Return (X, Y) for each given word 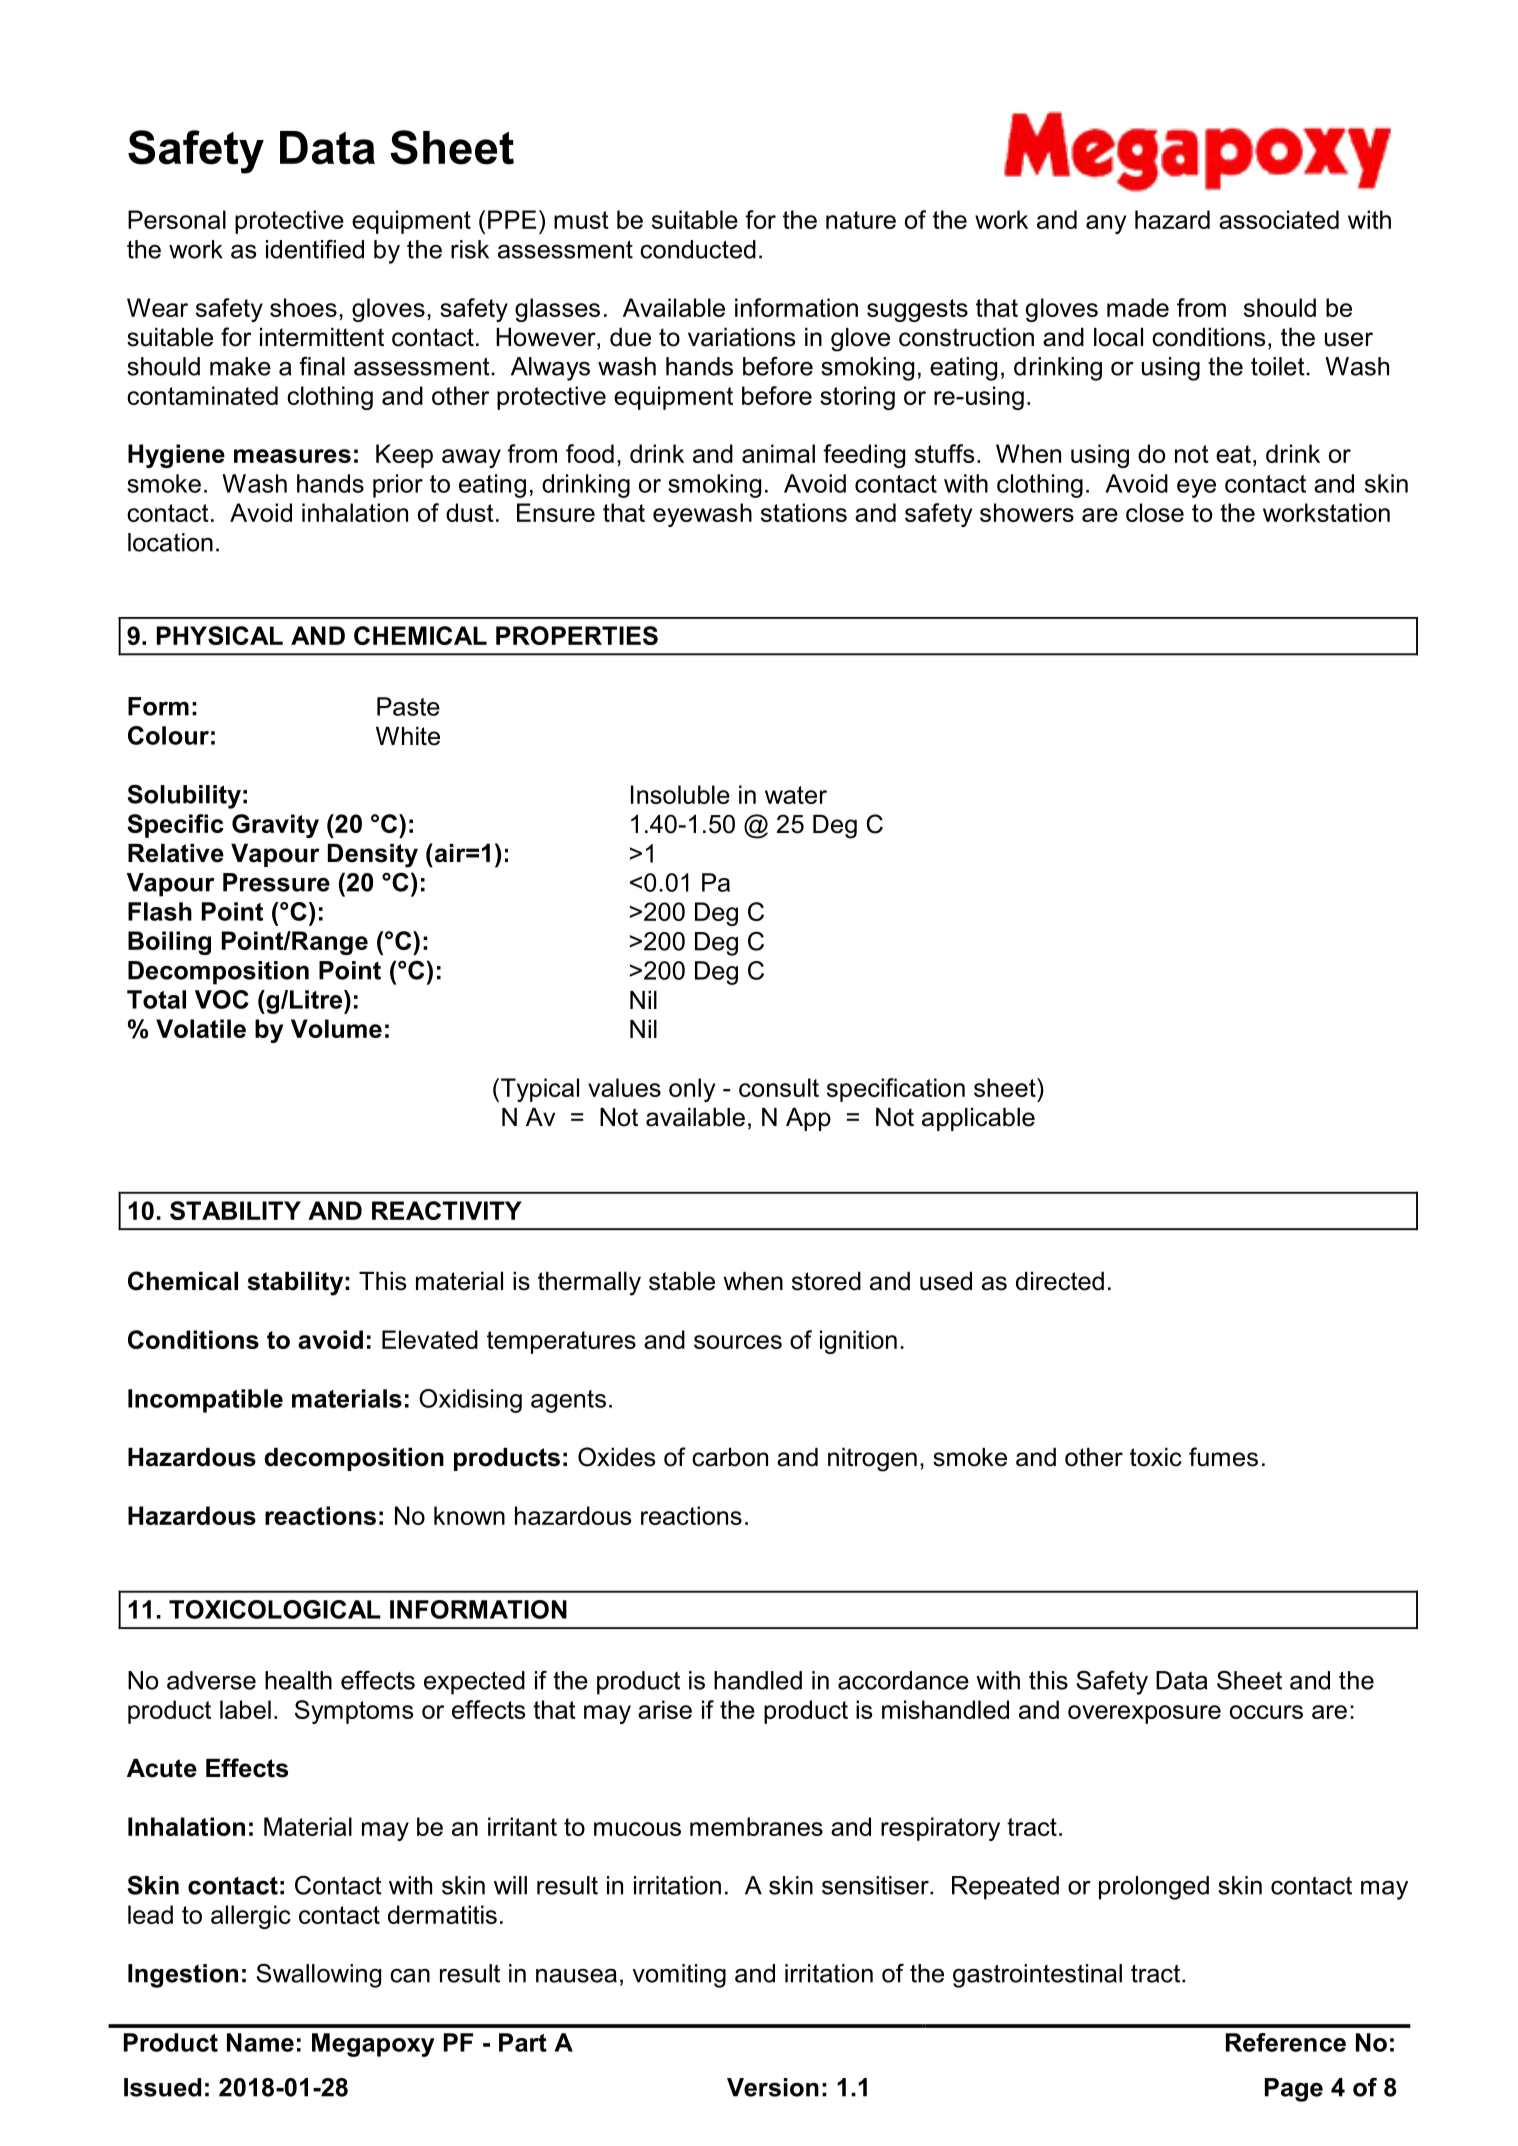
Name (260, 2042)
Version (773, 2087)
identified (315, 249)
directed (1060, 1281)
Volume (336, 1028)
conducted (698, 249)
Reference (1286, 2042)
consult (779, 1087)
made (1138, 307)
